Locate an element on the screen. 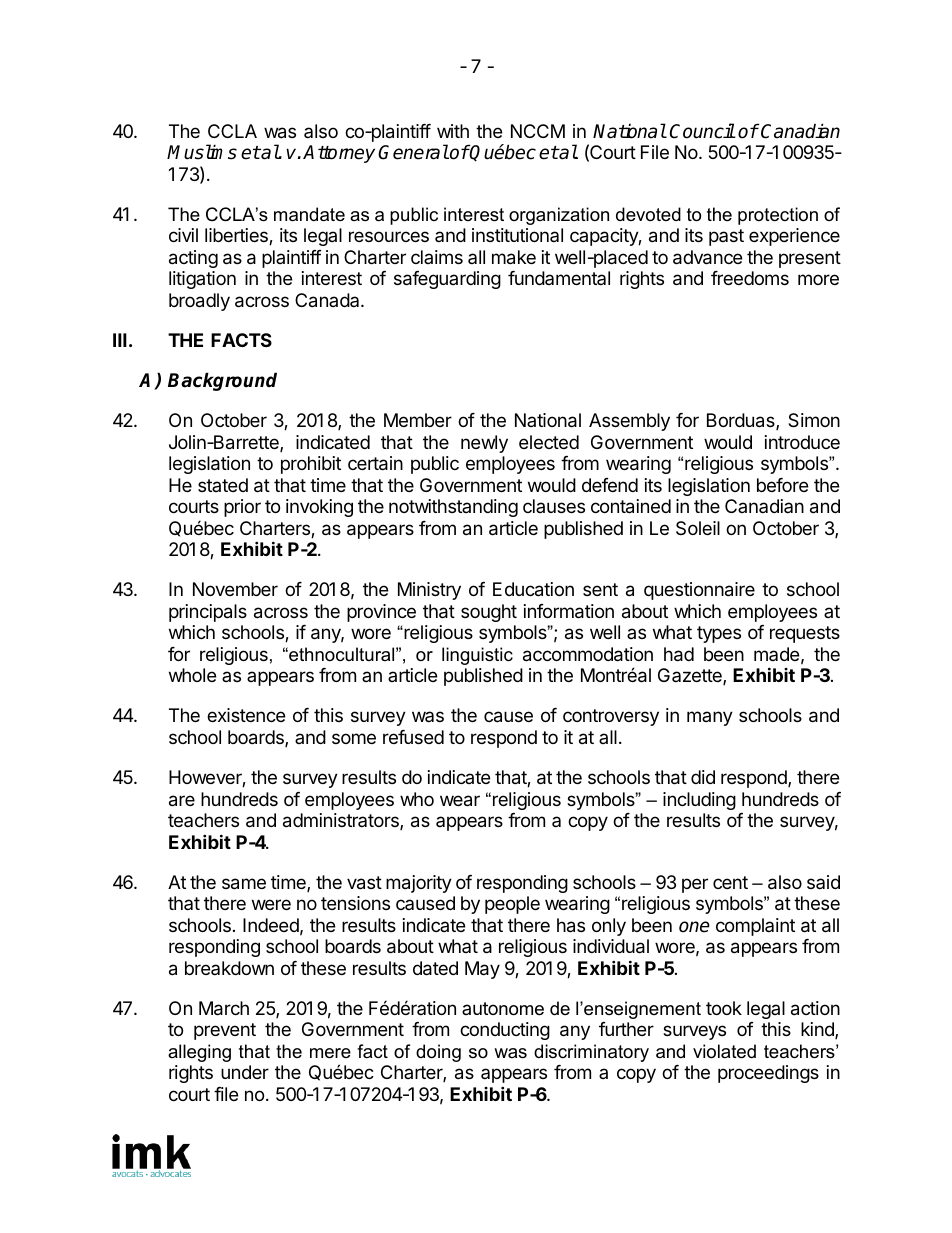 The height and width of the screenshot is (1233, 952). Muslims is located at coordinates (202, 152).
